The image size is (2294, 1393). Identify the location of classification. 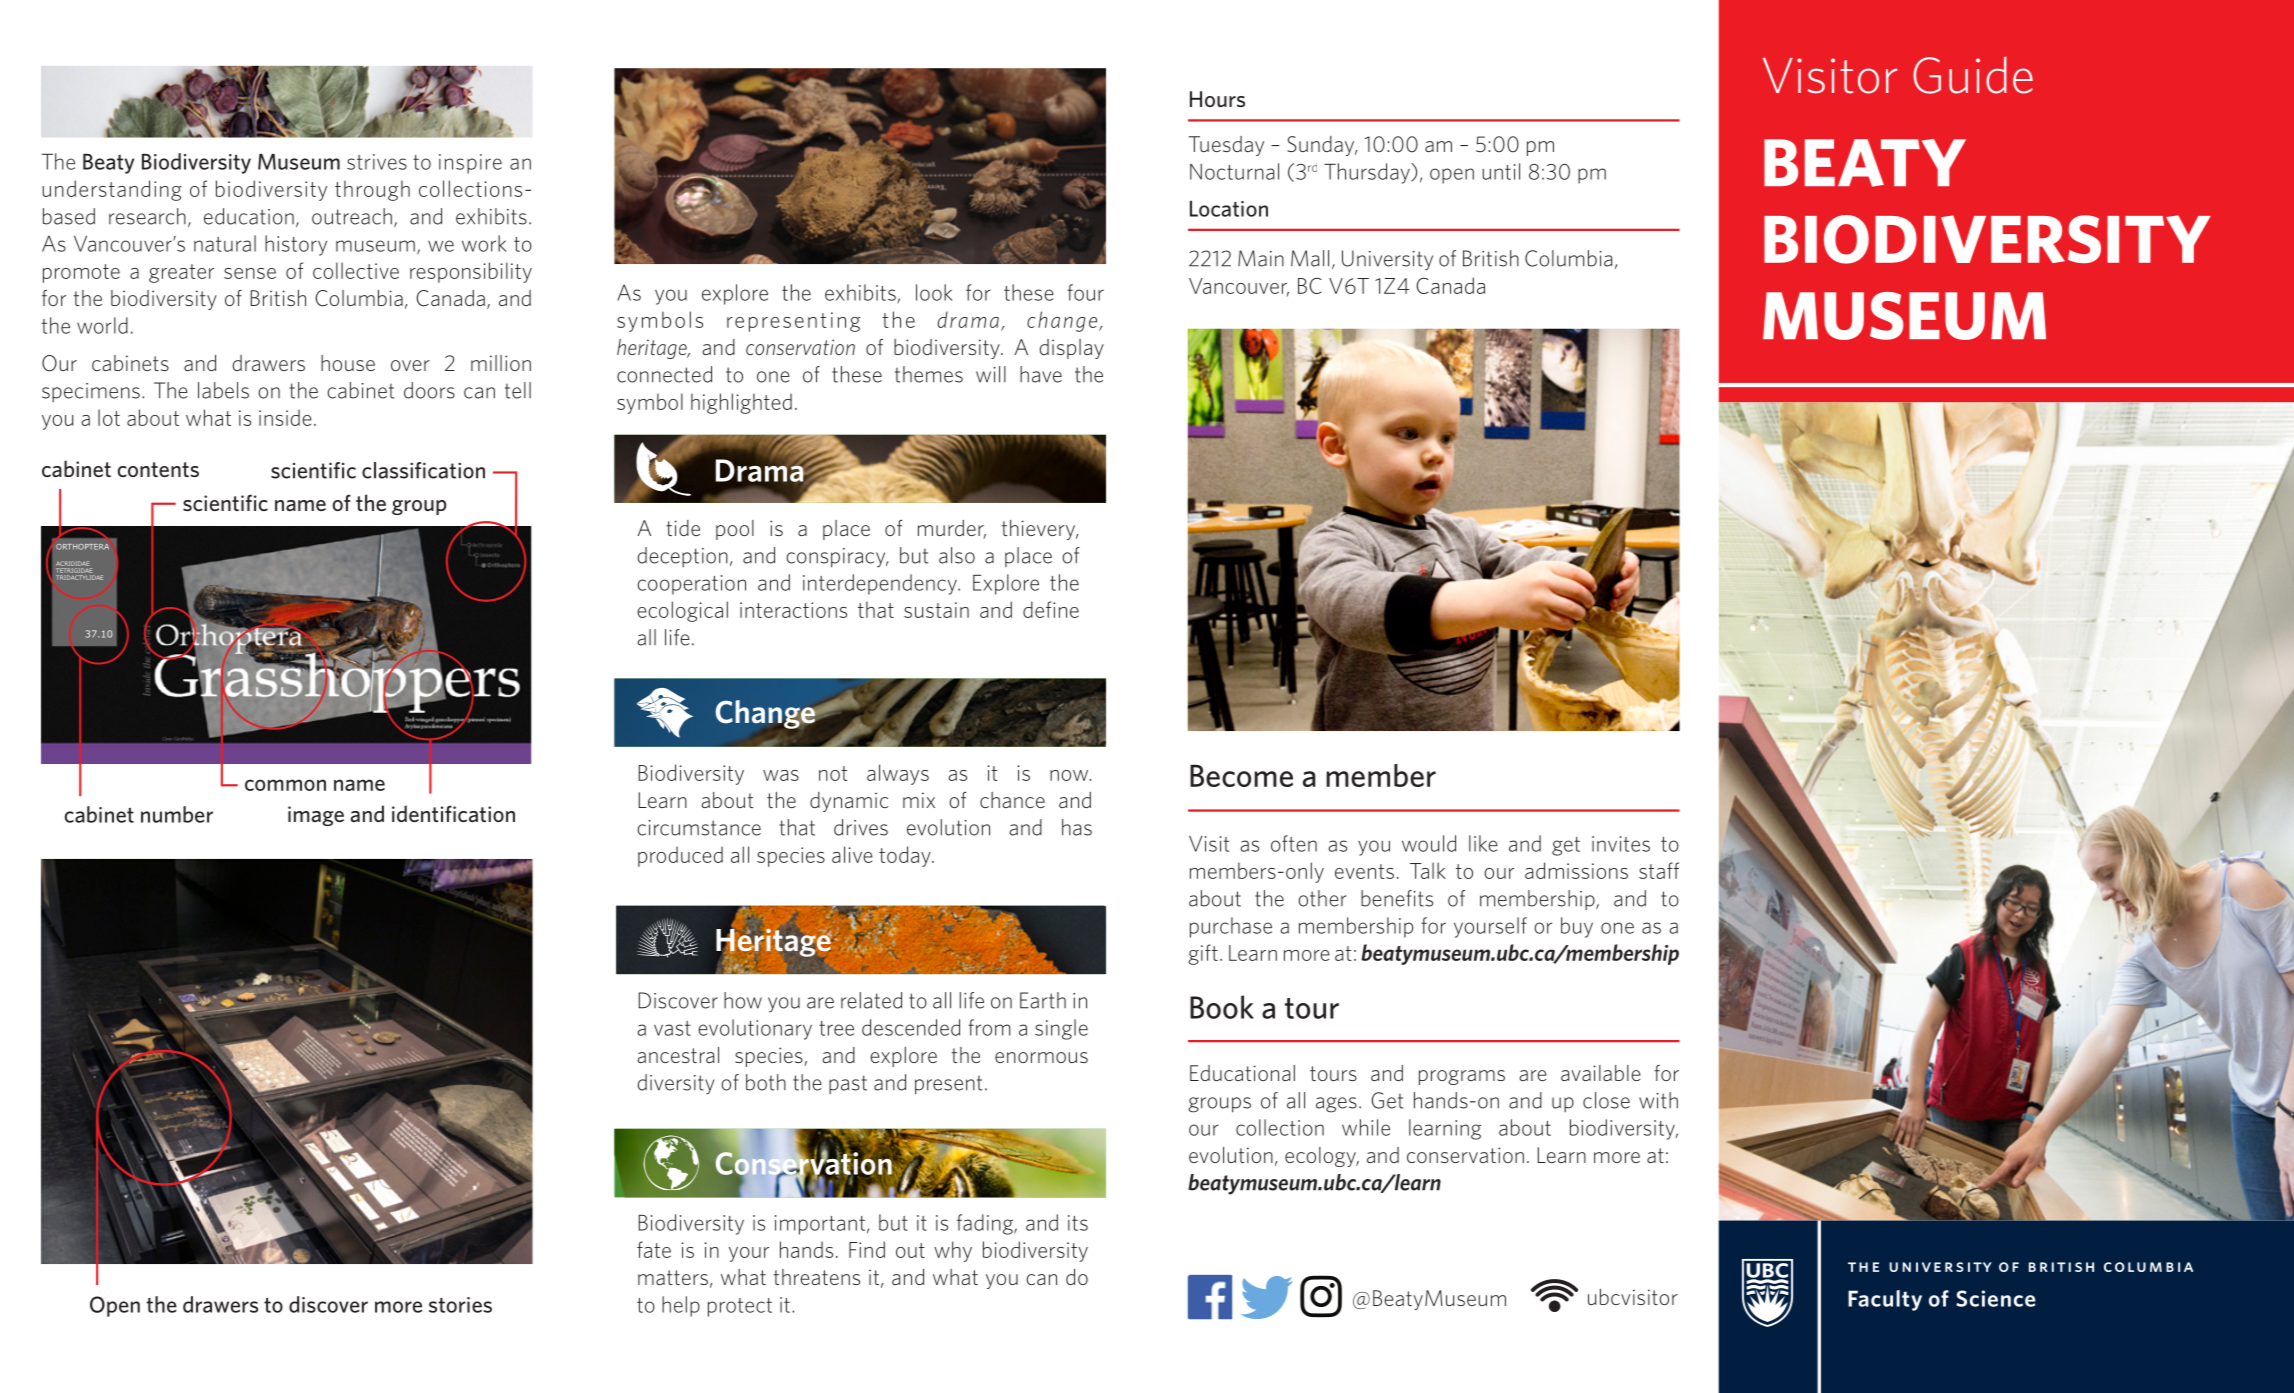
(423, 470).
